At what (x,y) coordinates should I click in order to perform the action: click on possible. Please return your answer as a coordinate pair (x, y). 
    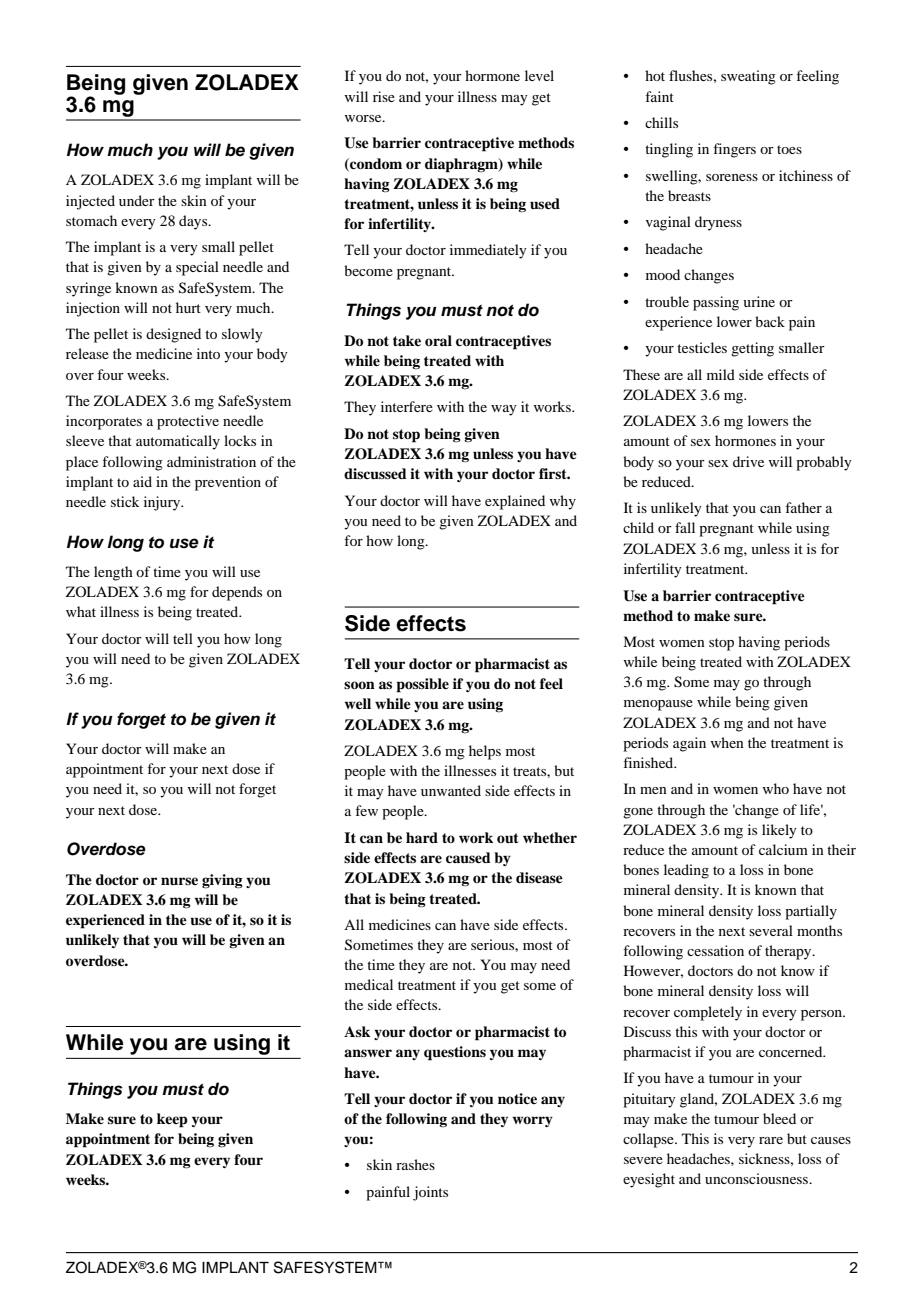
    Looking at the image, I should click on (422, 685).
